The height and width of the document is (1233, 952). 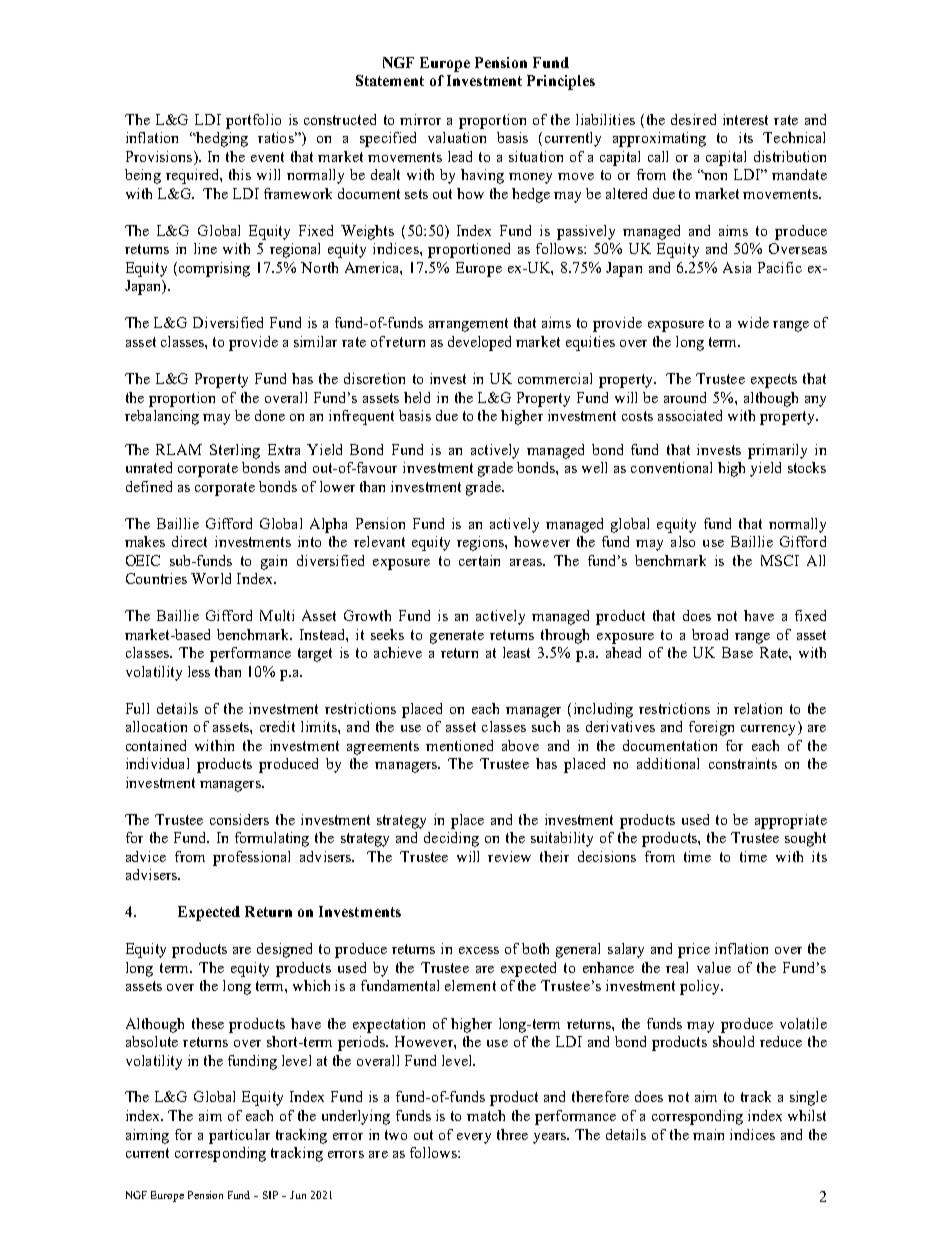 I want to click on broad, so click(x=710, y=634).
